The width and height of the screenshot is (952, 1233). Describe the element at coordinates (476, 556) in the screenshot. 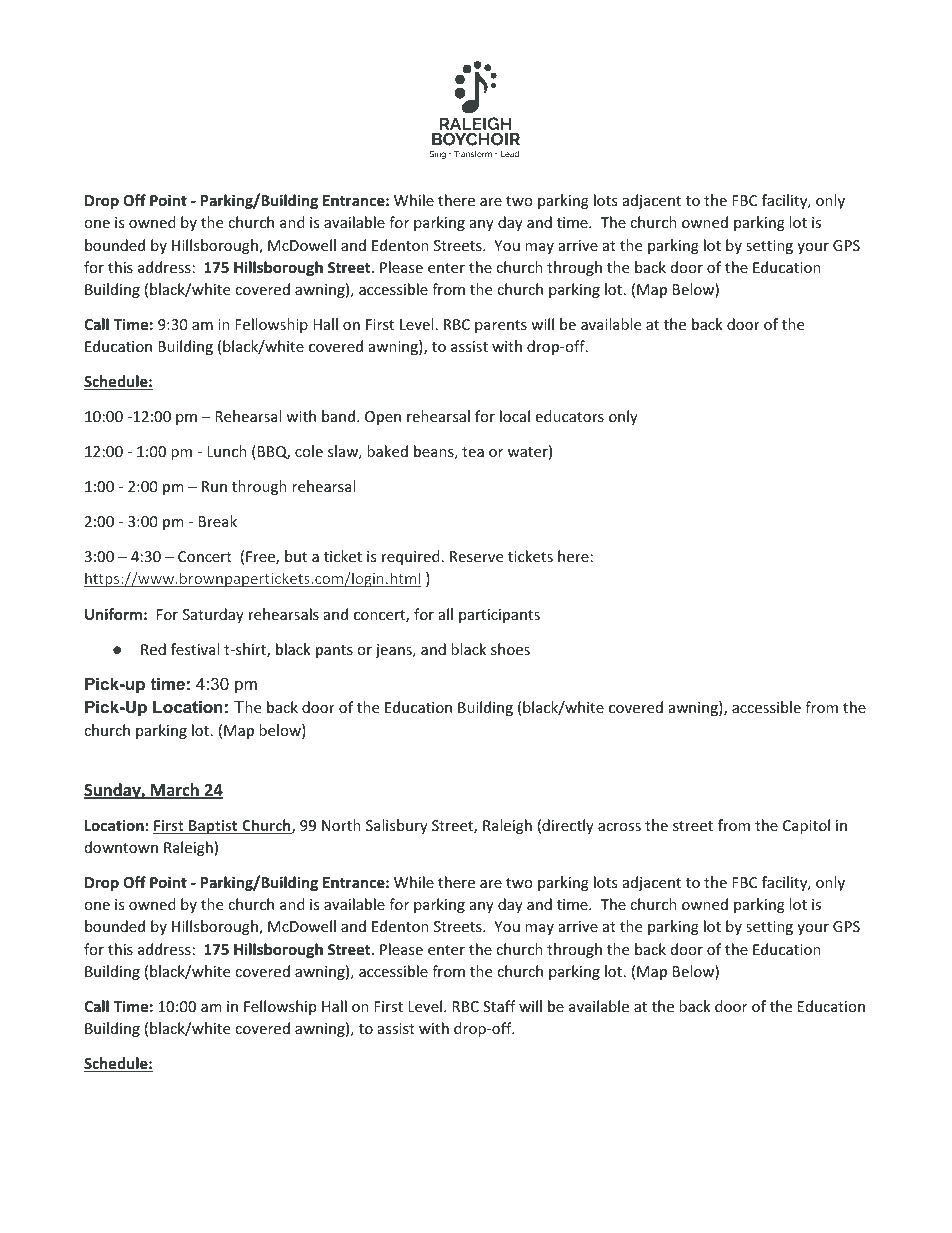

I see `Reserve` at that location.
